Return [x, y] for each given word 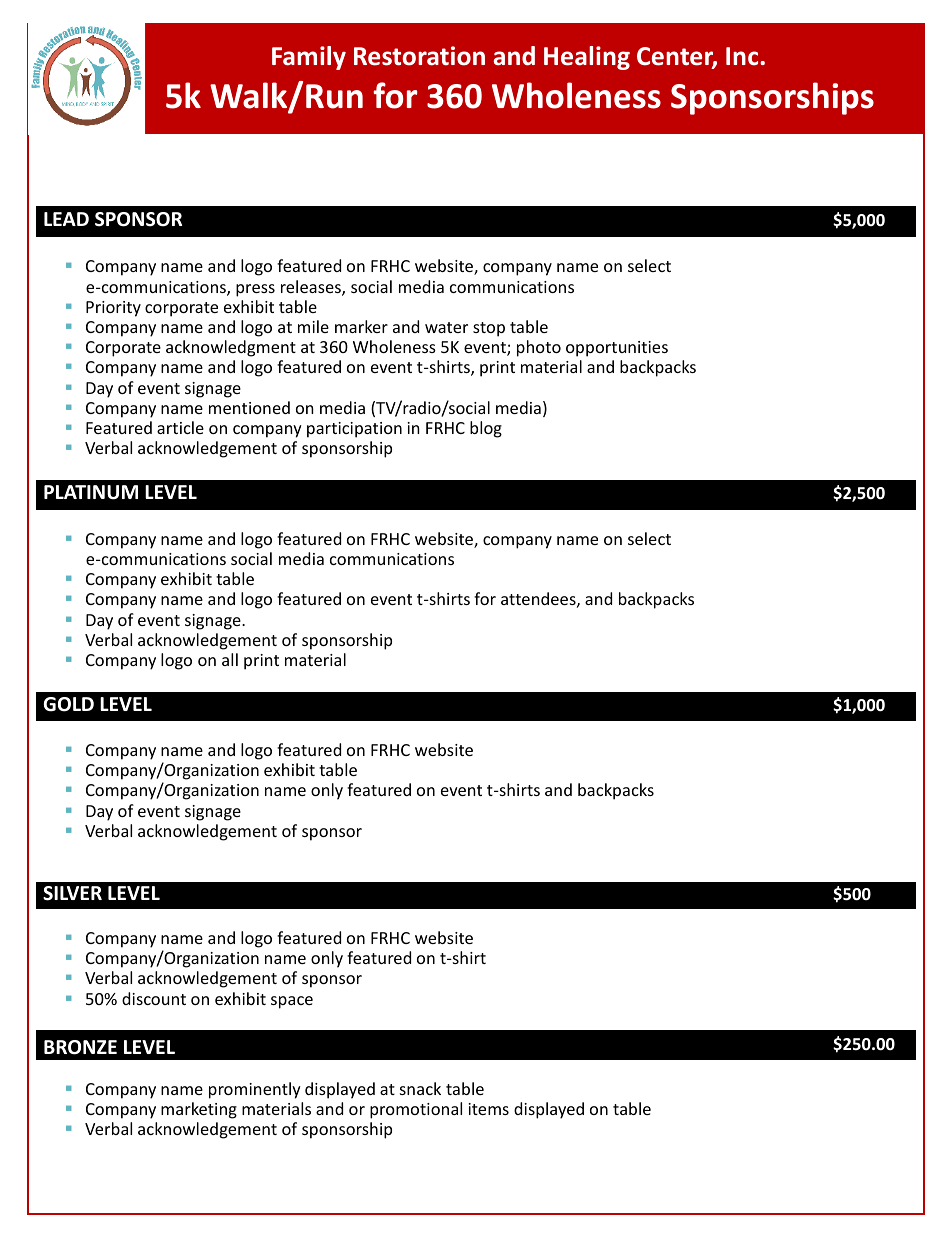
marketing [199, 1110]
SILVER [72, 893]
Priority [113, 309]
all [230, 659]
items [488, 1109]
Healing [587, 58]
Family [309, 58]
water [446, 327]
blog [486, 429]
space [292, 1002]
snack [420, 1088]
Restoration [419, 56]
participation [354, 430]
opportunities [617, 349]
